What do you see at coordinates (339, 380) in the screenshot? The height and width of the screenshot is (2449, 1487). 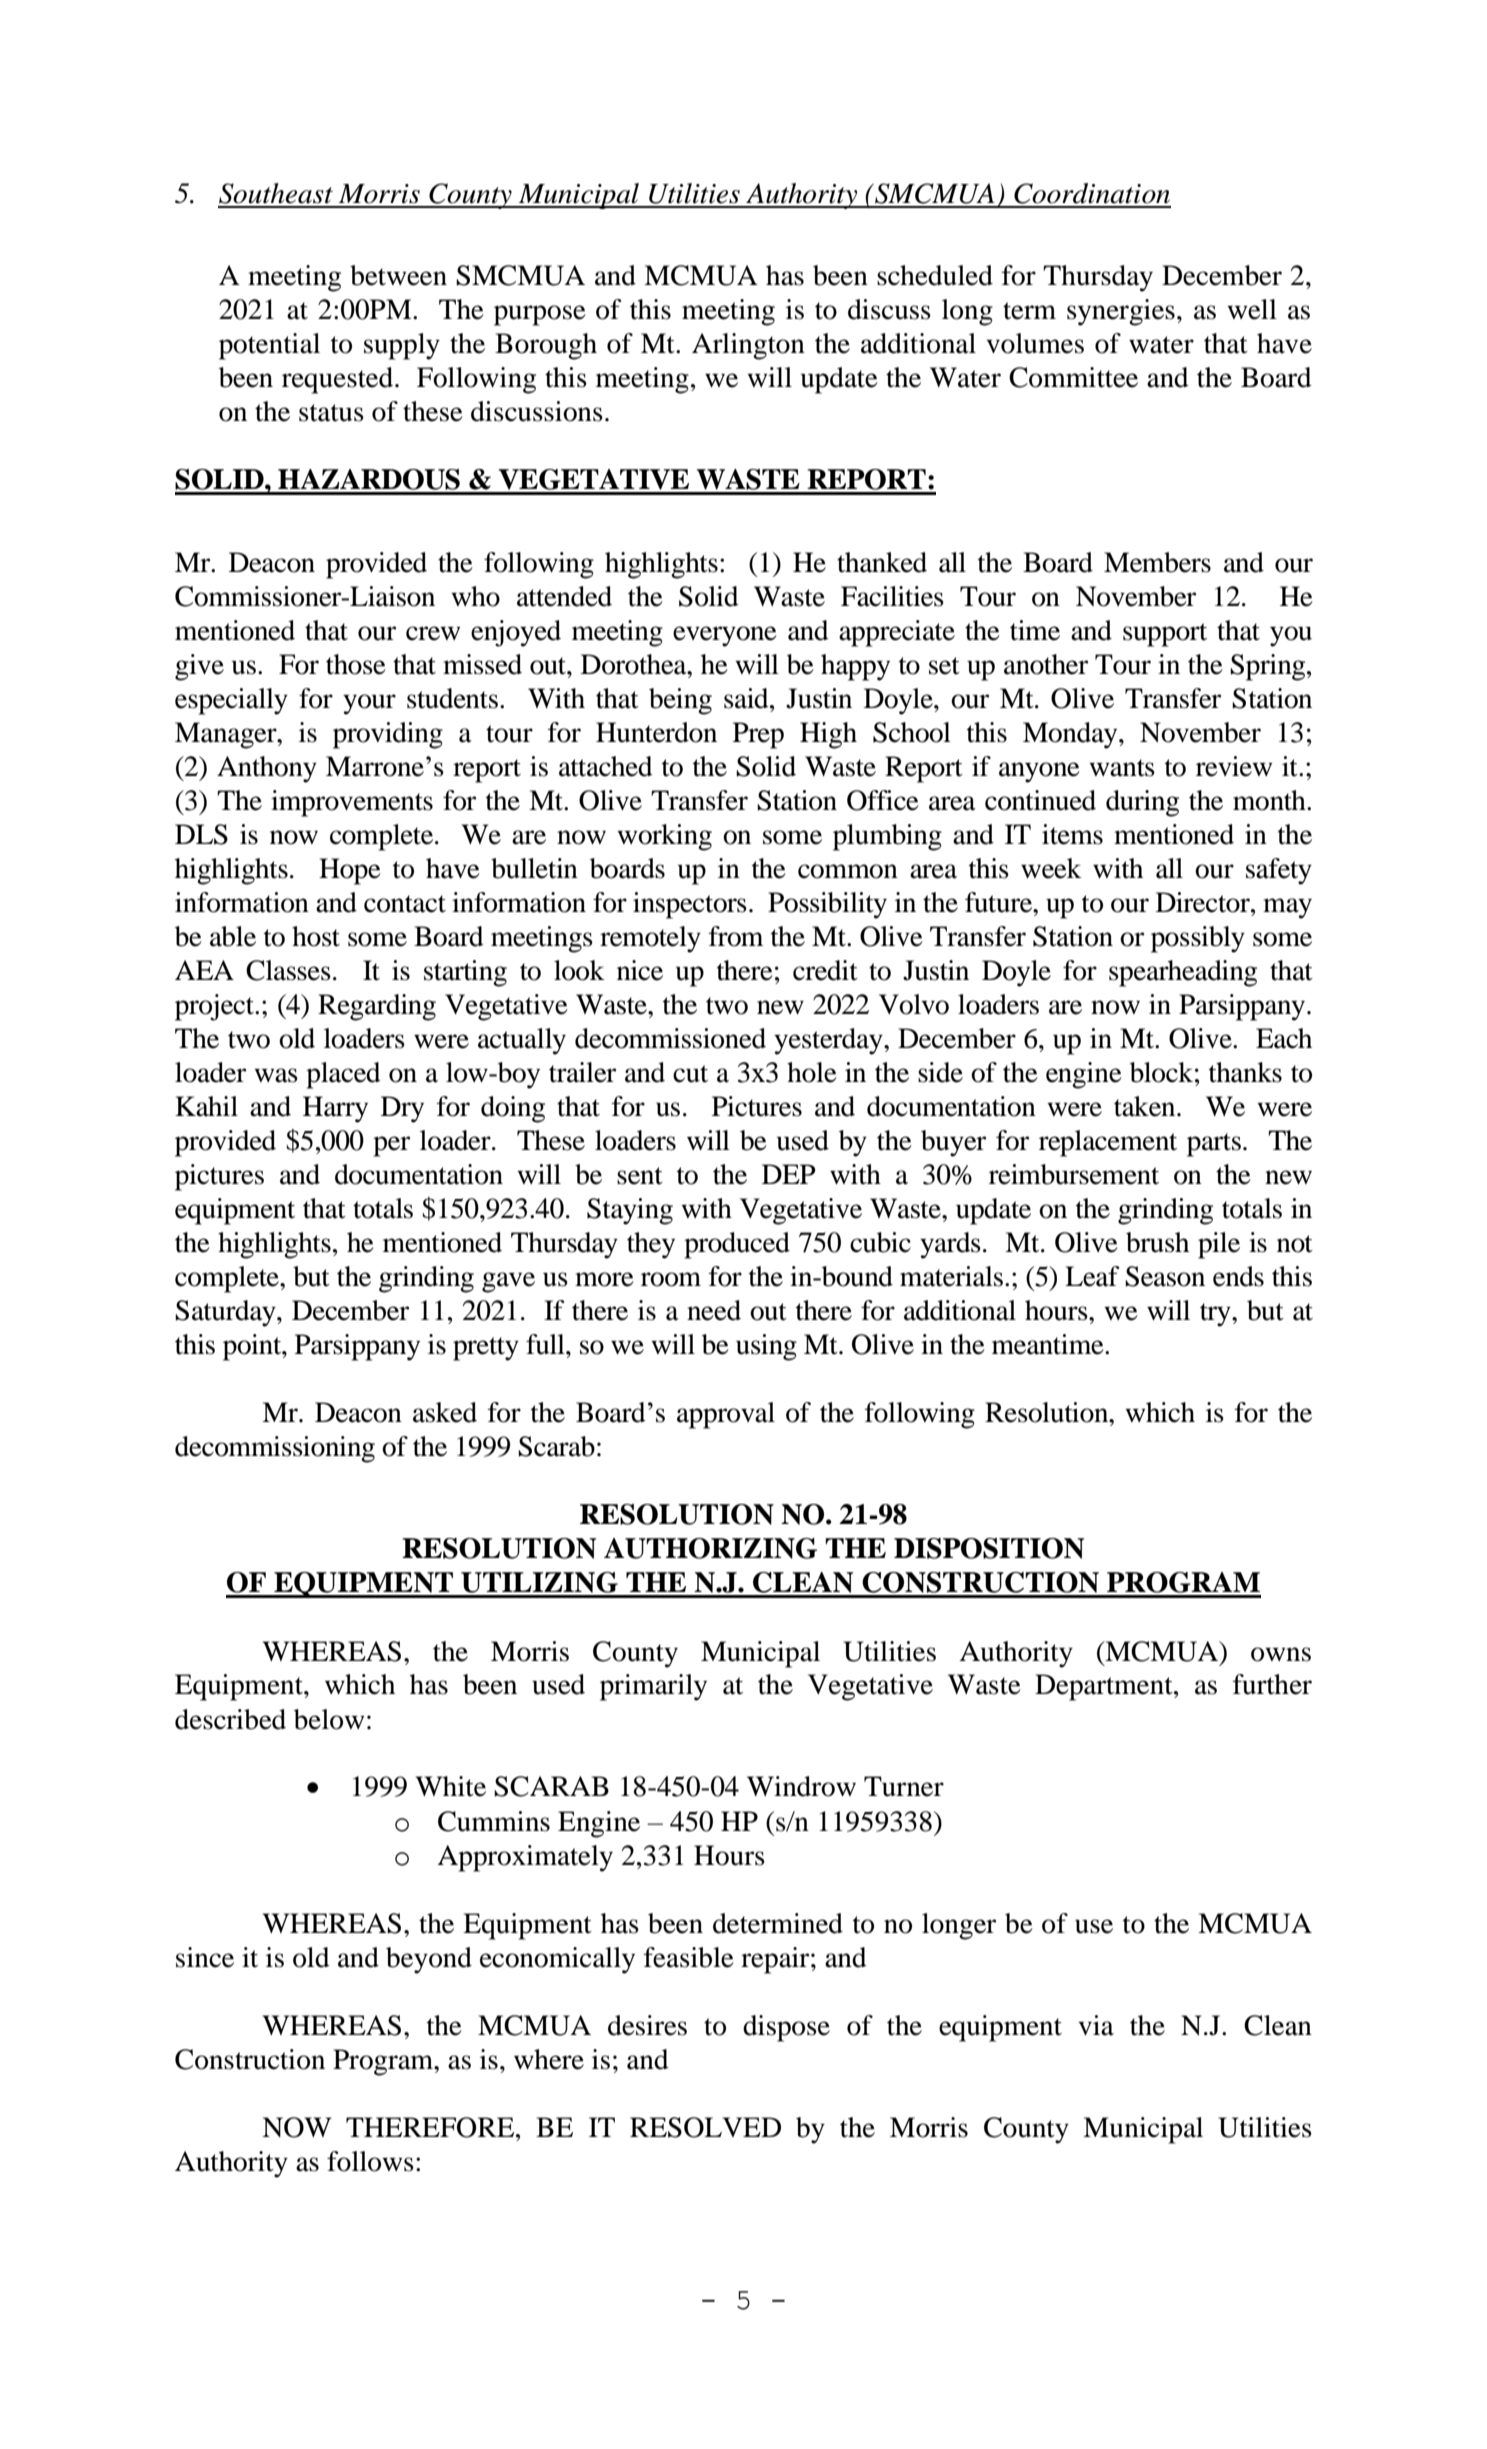 I see `requested` at bounding box center [339, 380].
